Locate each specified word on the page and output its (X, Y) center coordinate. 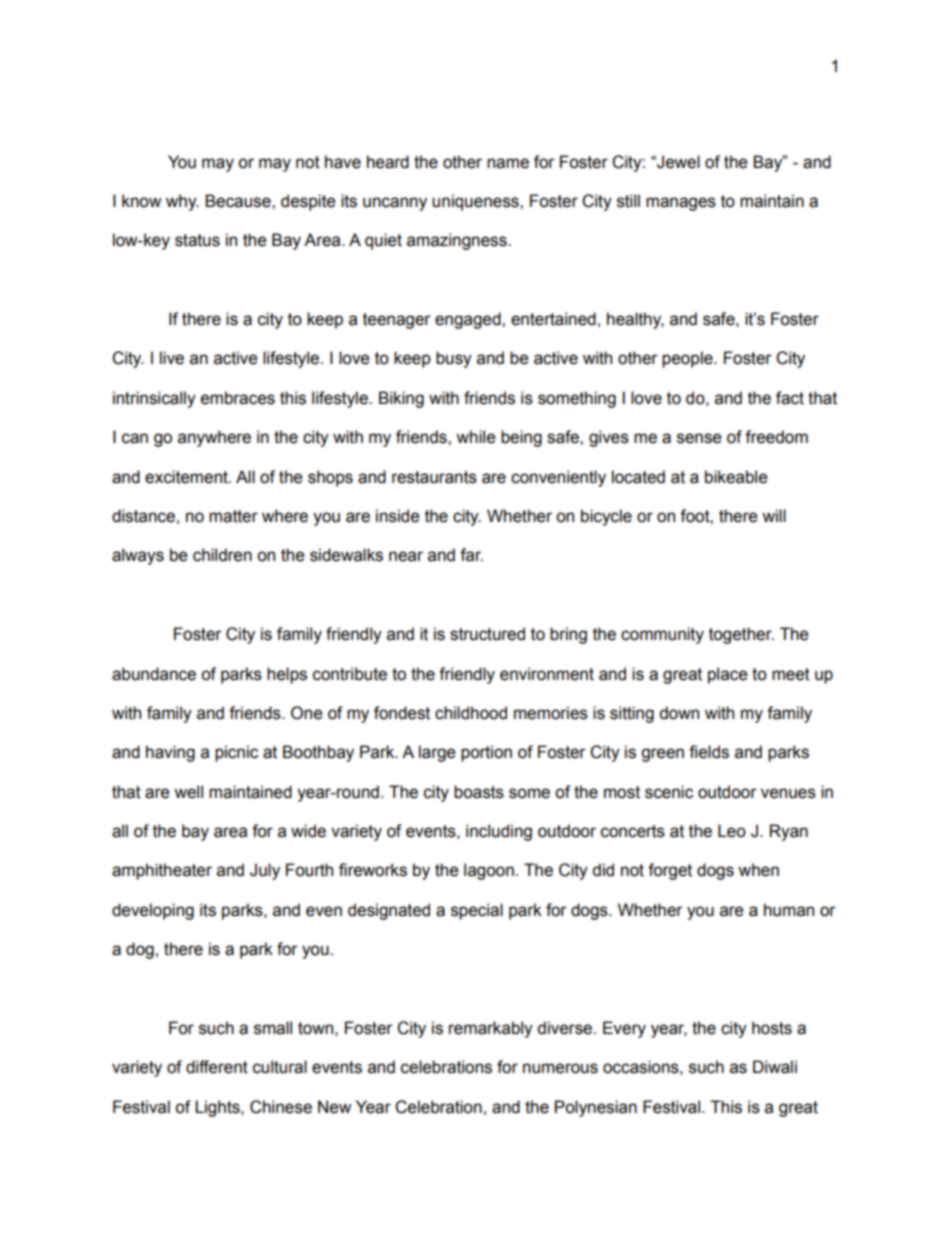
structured (487, 634)
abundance (154, 674)
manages (681, 204)
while (476, 437)
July (265, 871)
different (217, 1067)
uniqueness (476, 202)
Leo (732, 831)
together (741, 635)
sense (699, 438)
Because (239, 201)
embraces (238, 398)
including (499, 832)
